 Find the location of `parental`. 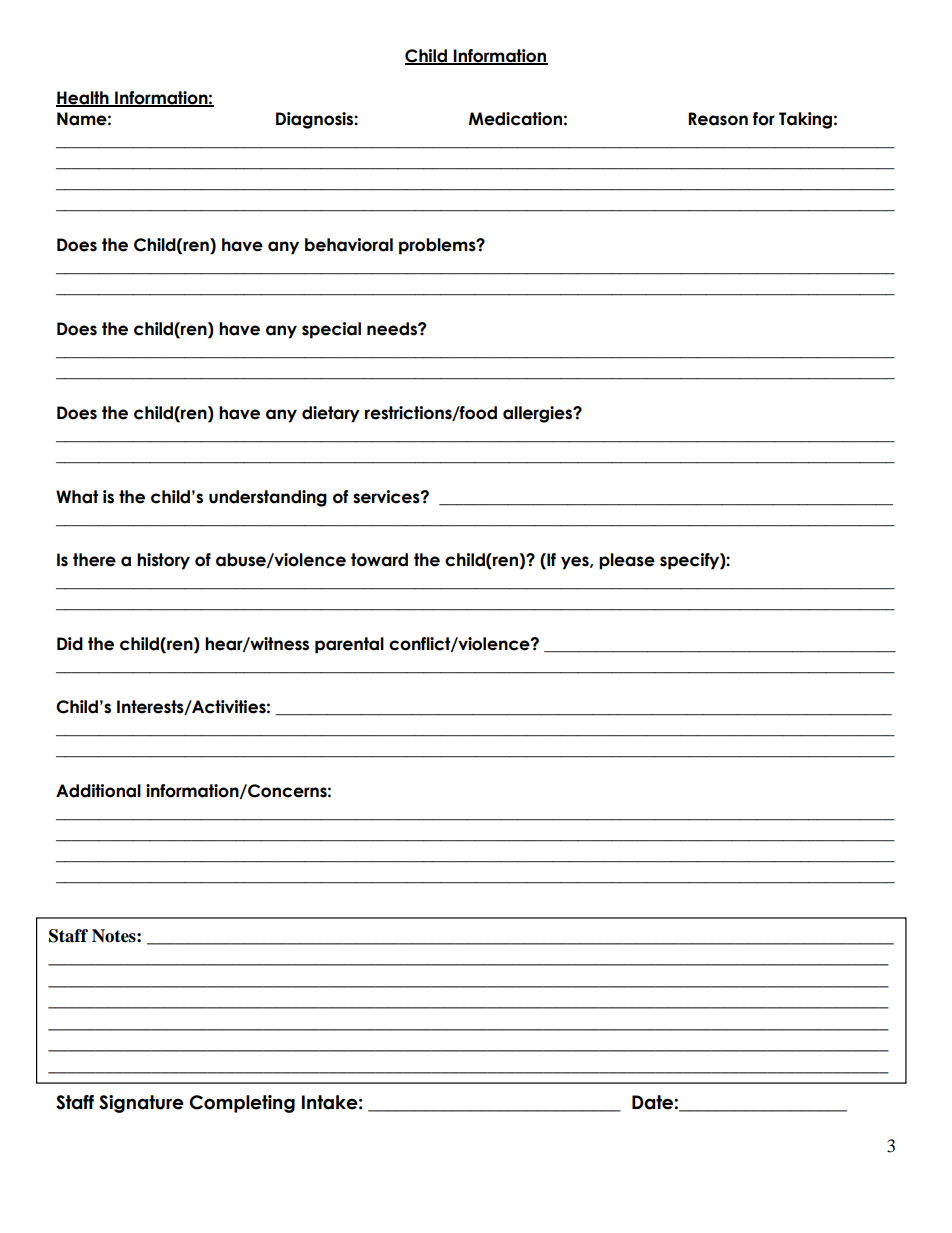

parental is located at coordinates (349, 645).
